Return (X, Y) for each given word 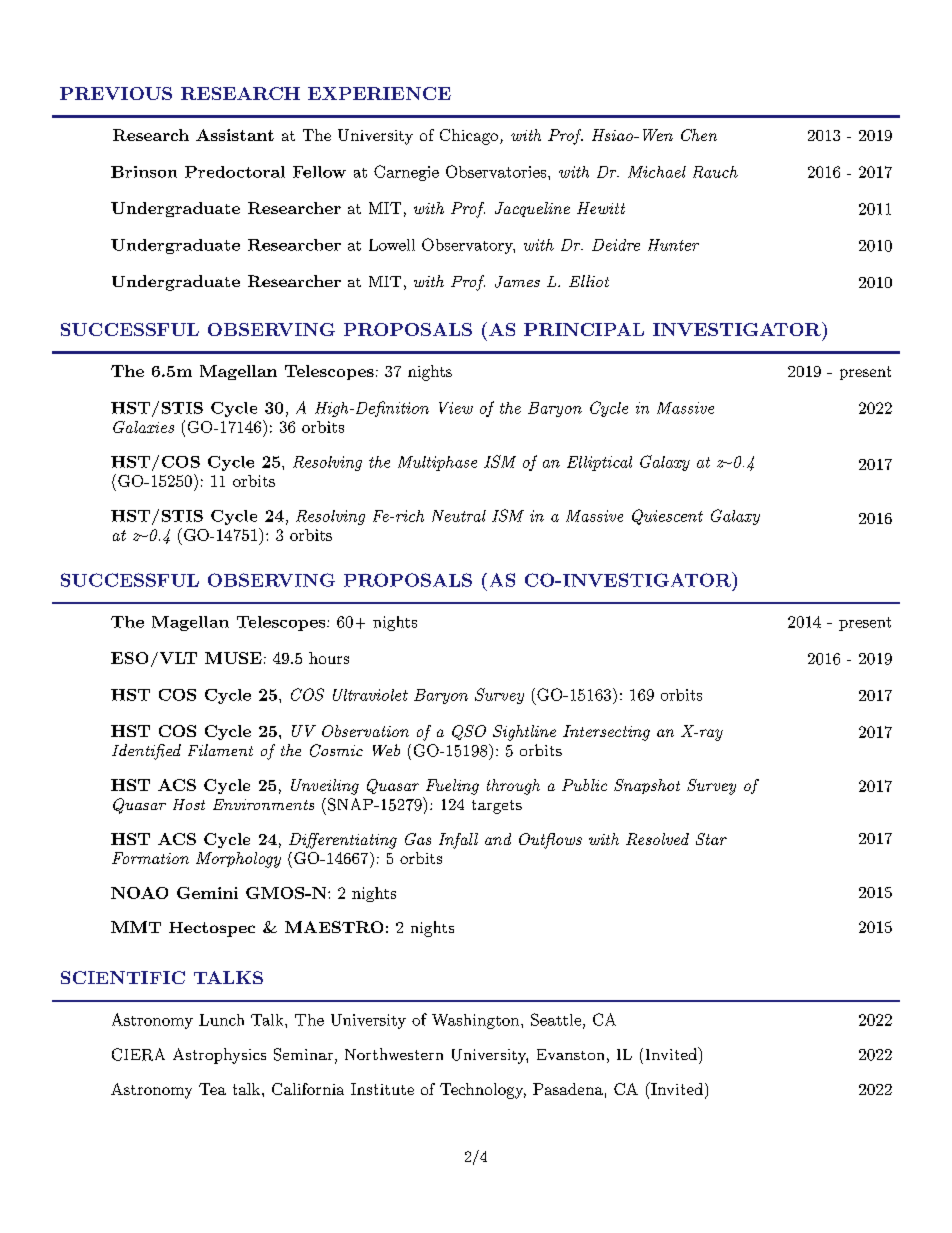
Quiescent (667, 517)
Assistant (235, 135)
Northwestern (394, 1054)
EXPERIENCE (379, 93)
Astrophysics (219, 1056)
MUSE (233, 658)
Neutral (459, 516)
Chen (699, 135)
